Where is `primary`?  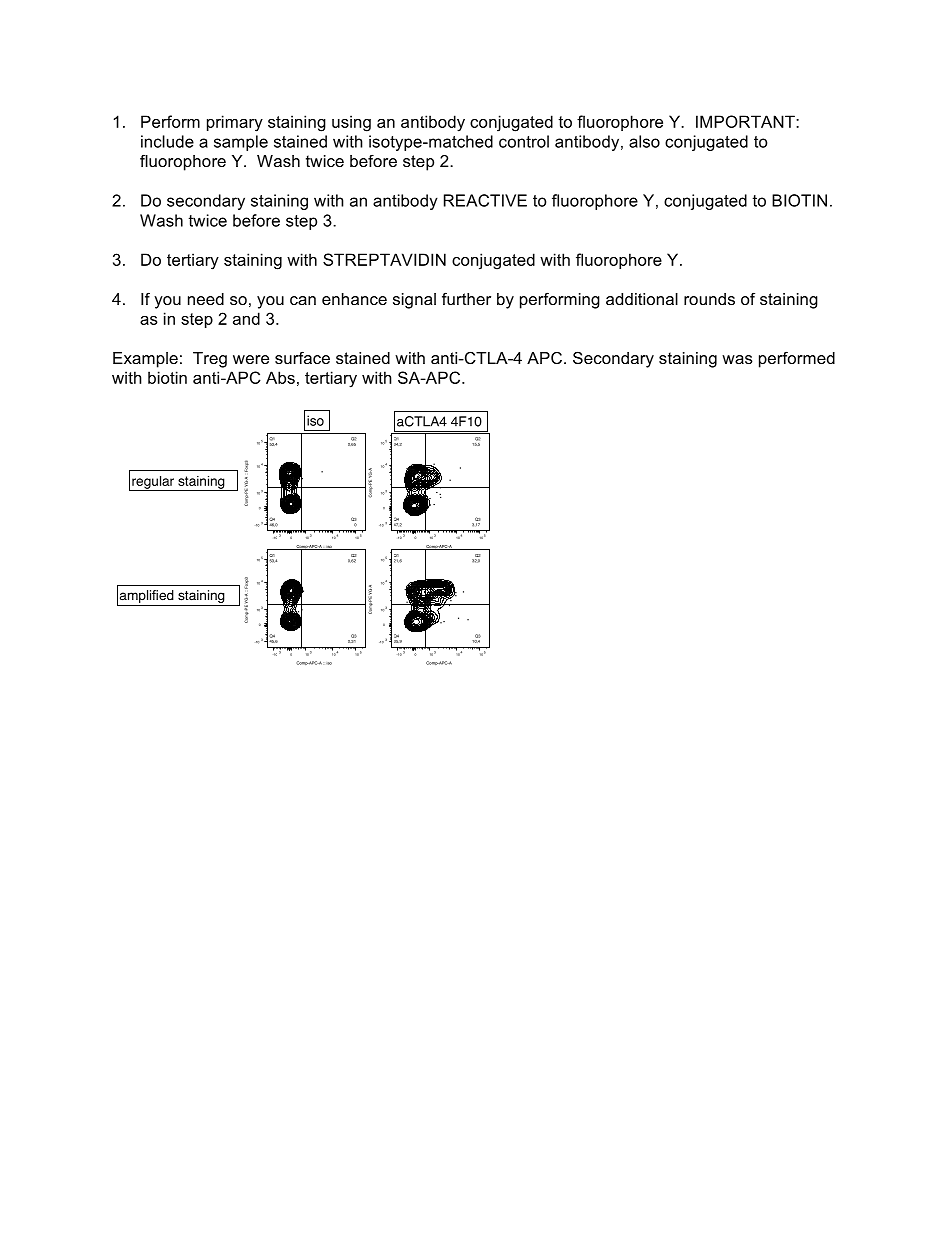 primary is located at coordinates (235, 123).
